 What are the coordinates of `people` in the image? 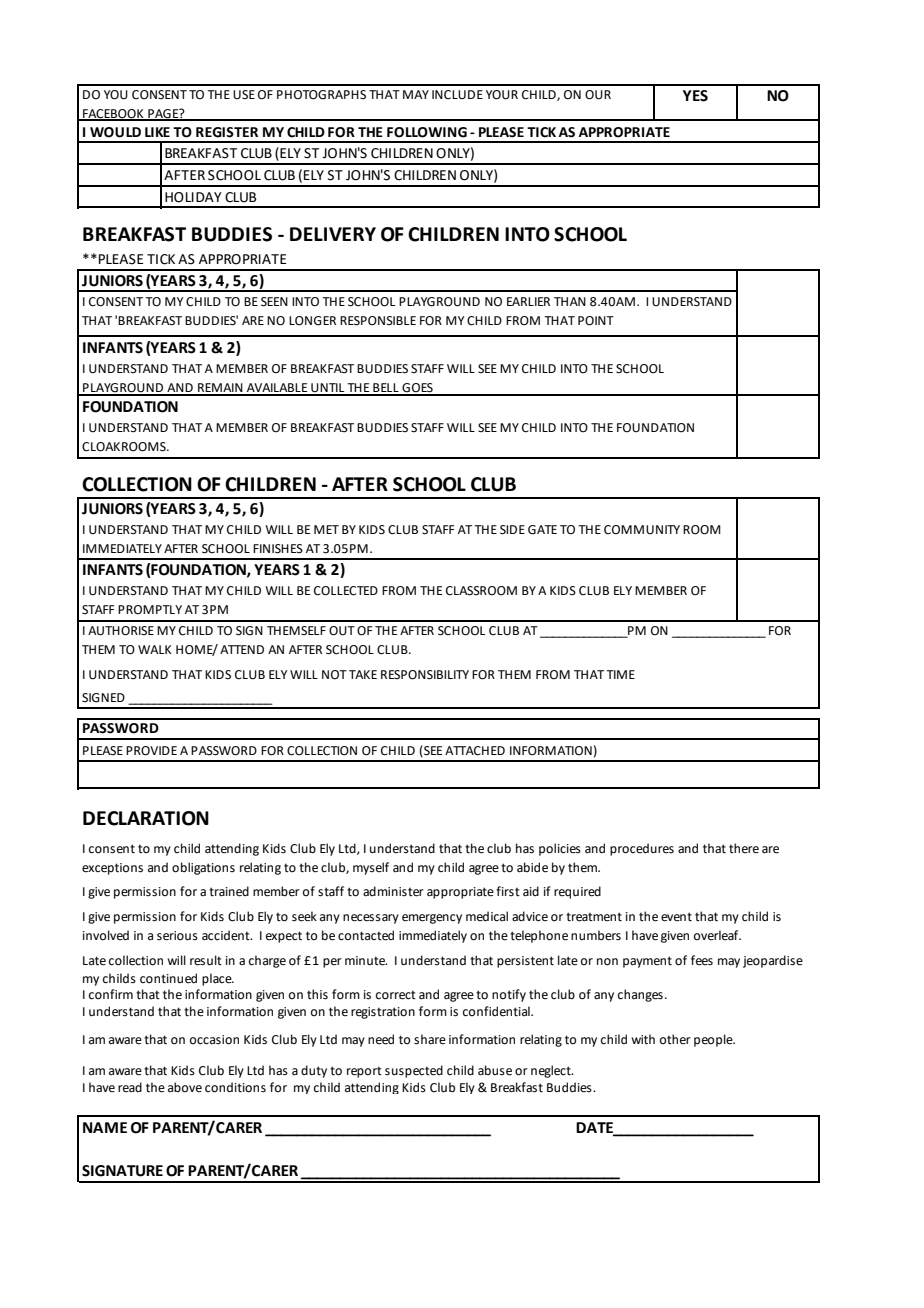 It's located at (714, 1040).
